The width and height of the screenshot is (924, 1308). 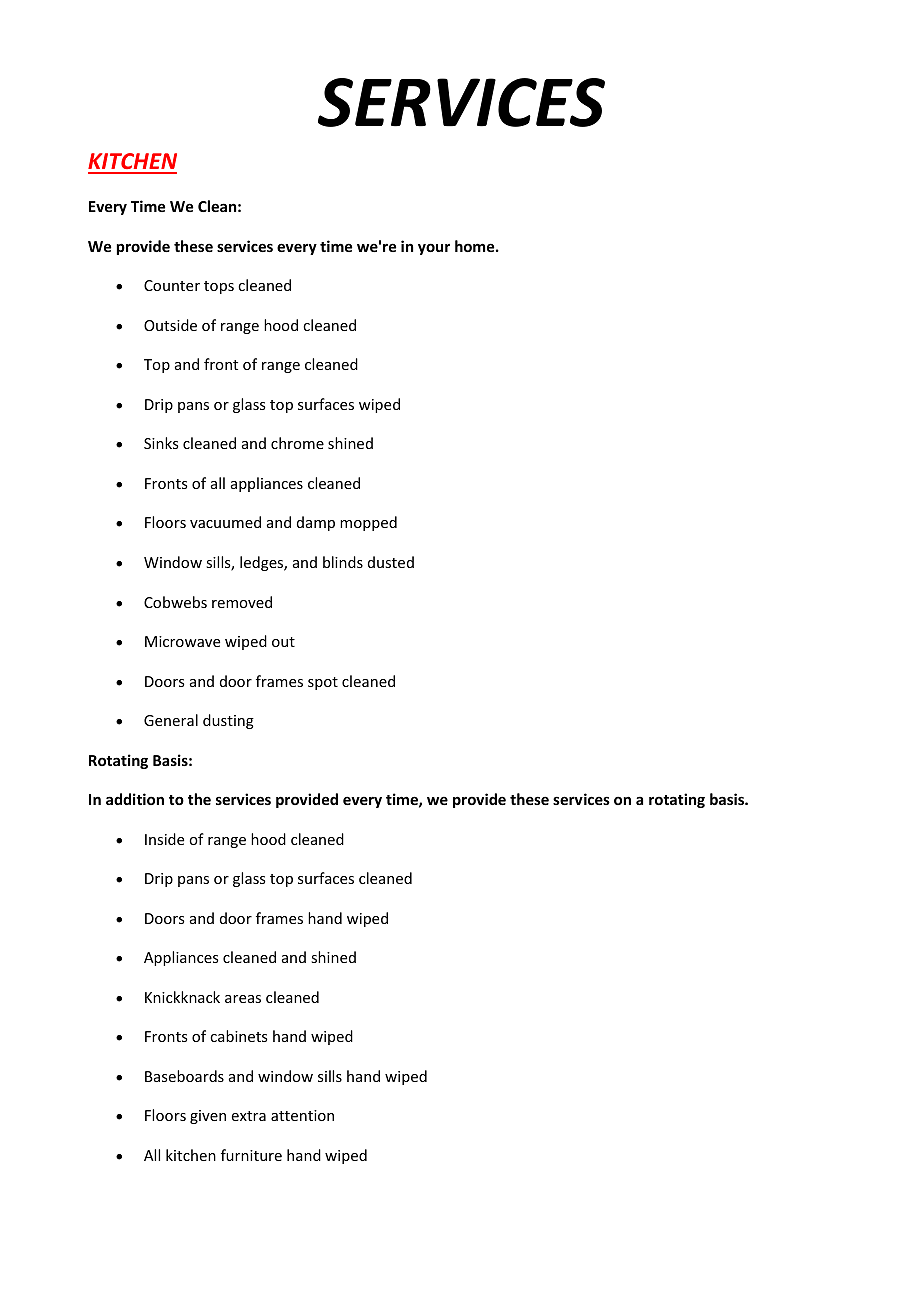 I want to click on removed, so click(x=242, y=602).
